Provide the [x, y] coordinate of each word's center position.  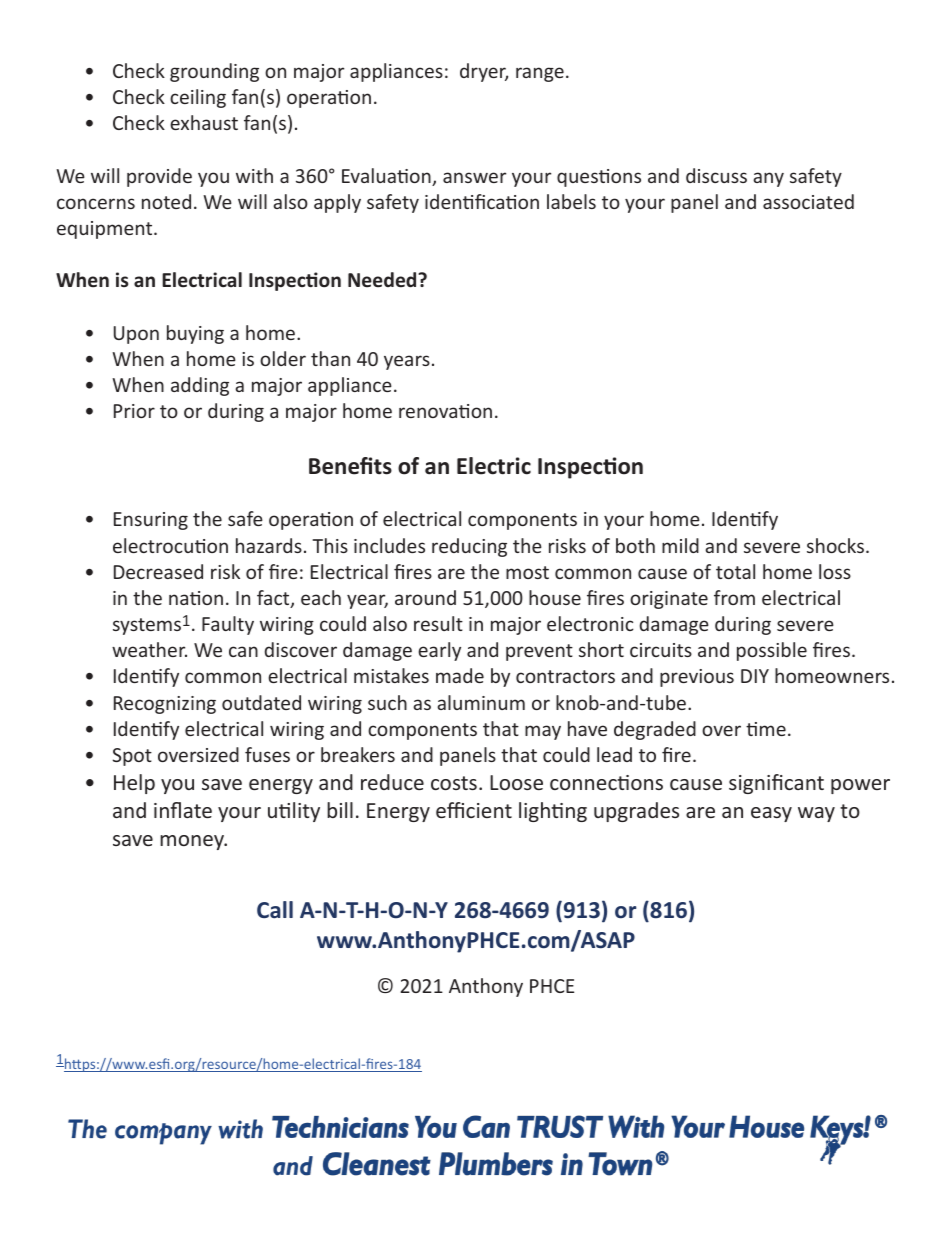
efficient [474, 810]
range [540, 74]
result [438, 623]
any [768, 179]
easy [771, 814]
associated [808, 201]
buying [195, 334]
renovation [445, 411]
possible [772, 651]
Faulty [228, 625]
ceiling [198, 98]
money [193, 842]
